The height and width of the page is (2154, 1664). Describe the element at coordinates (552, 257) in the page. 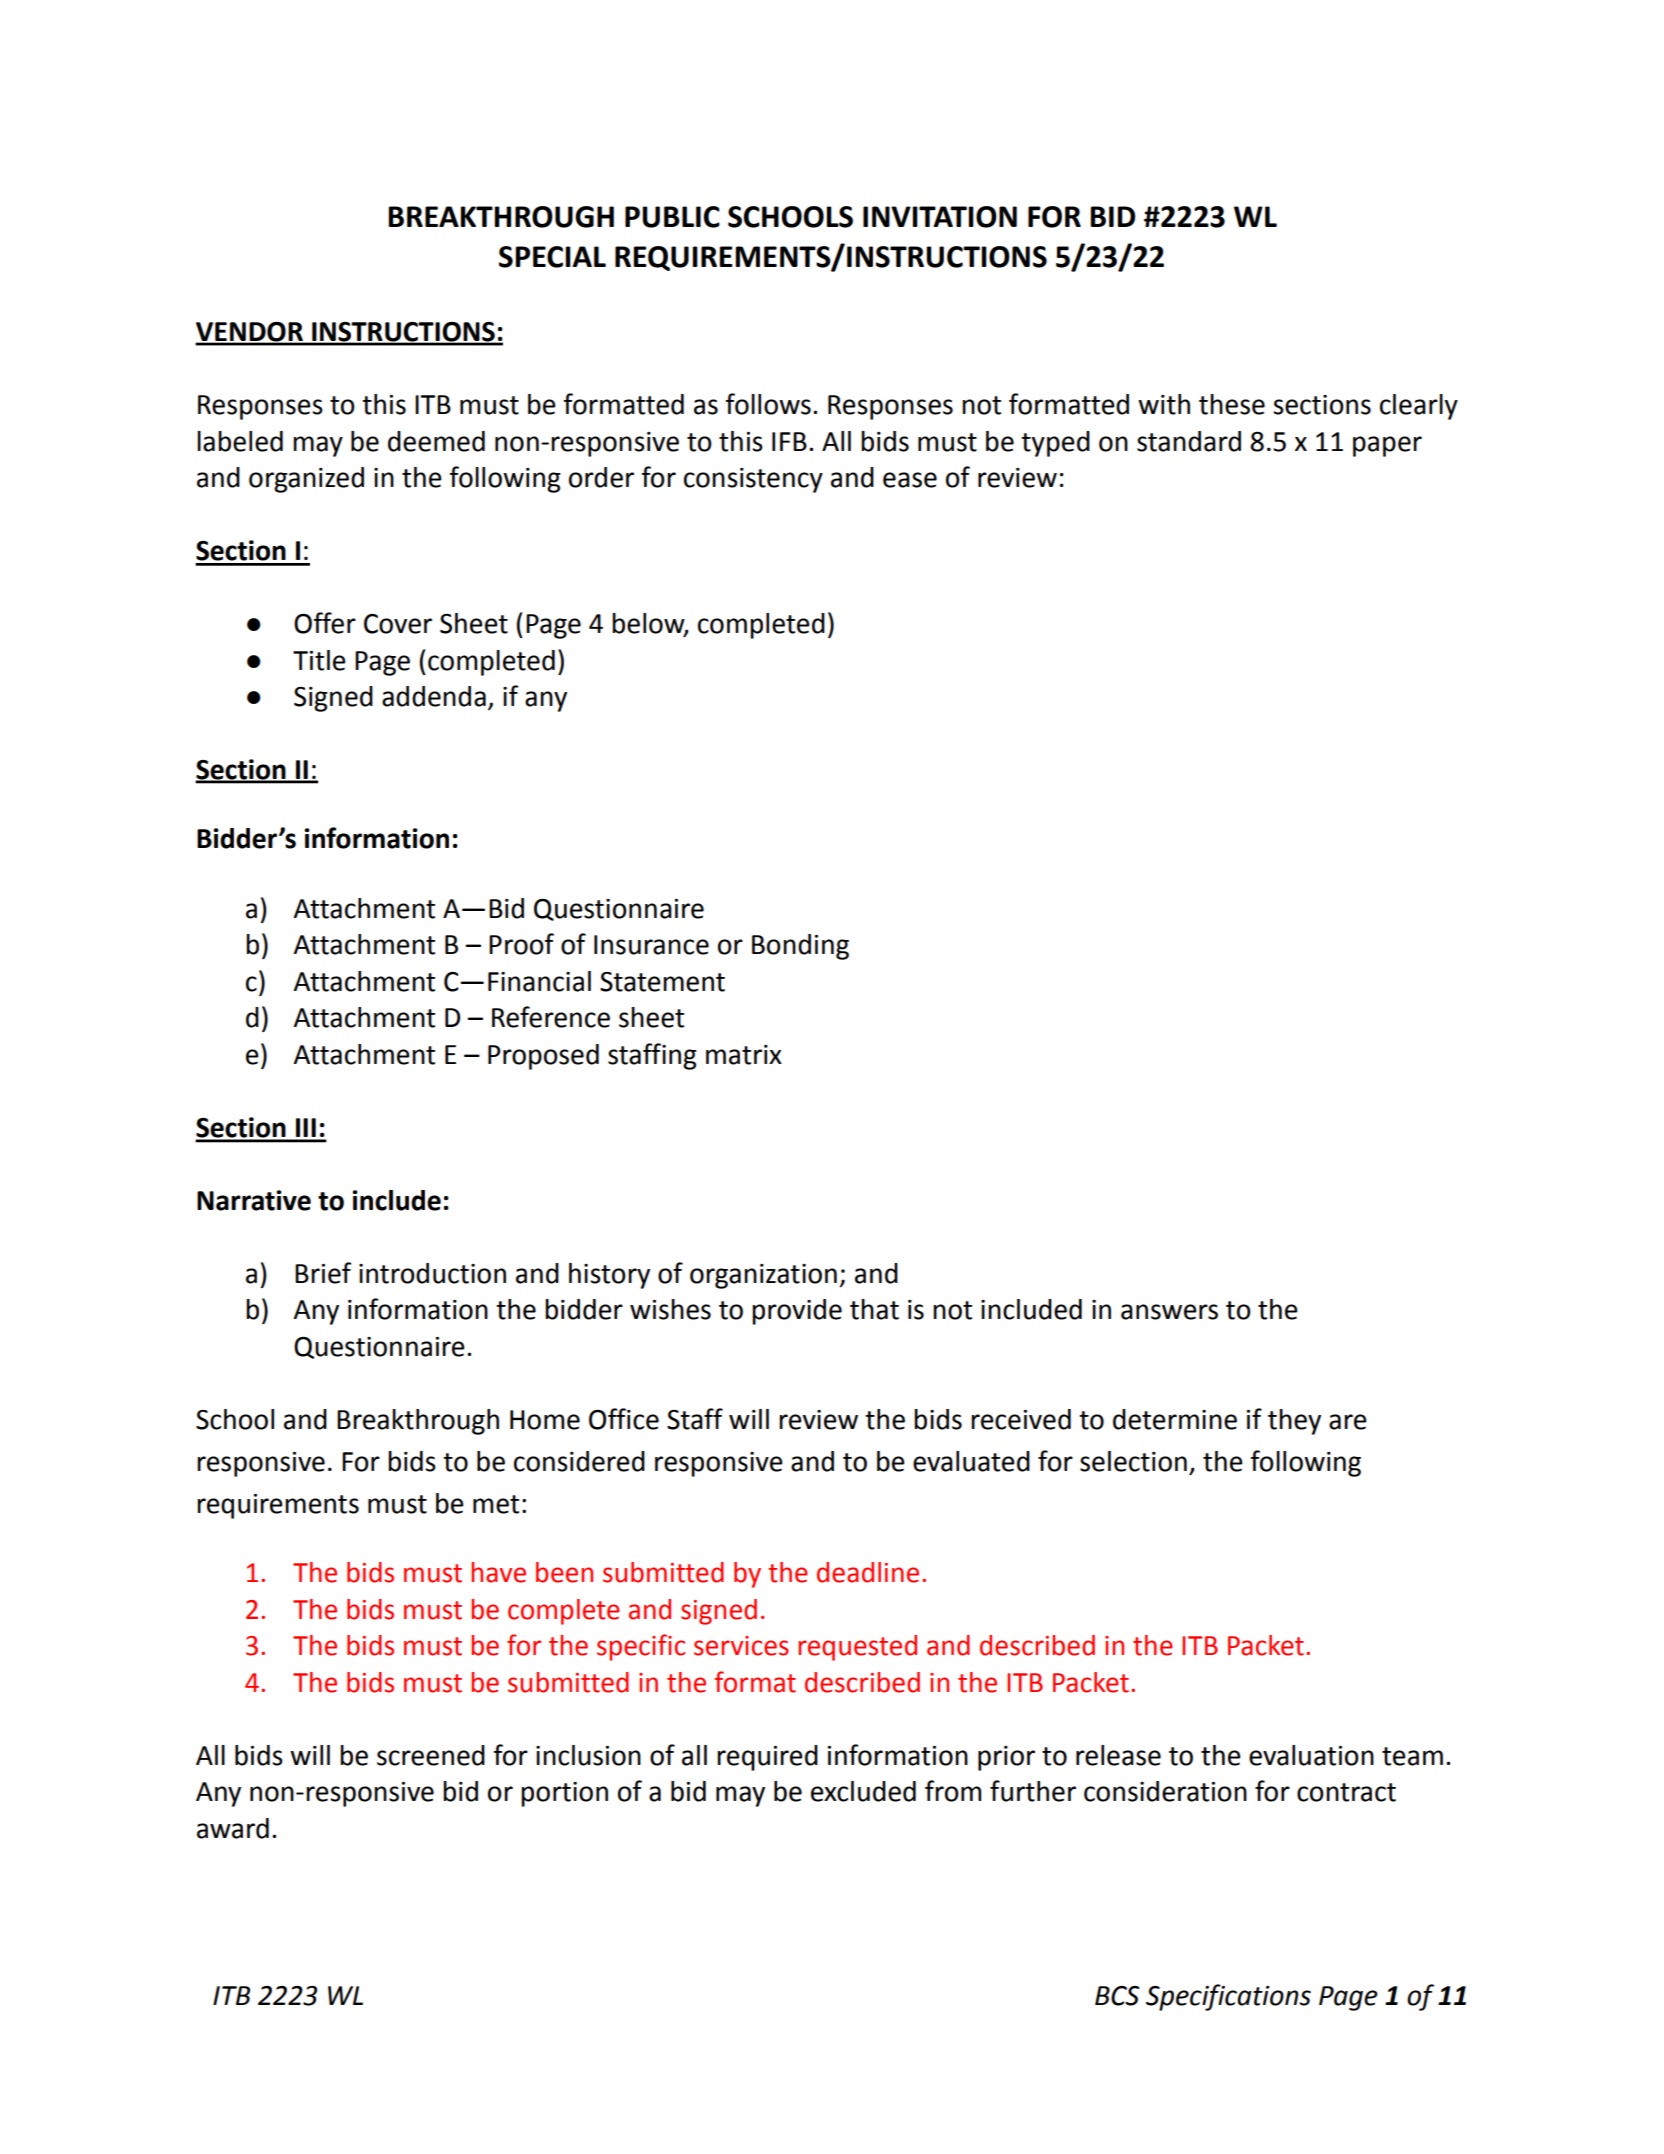

I see `SPECIAL` at that location.
